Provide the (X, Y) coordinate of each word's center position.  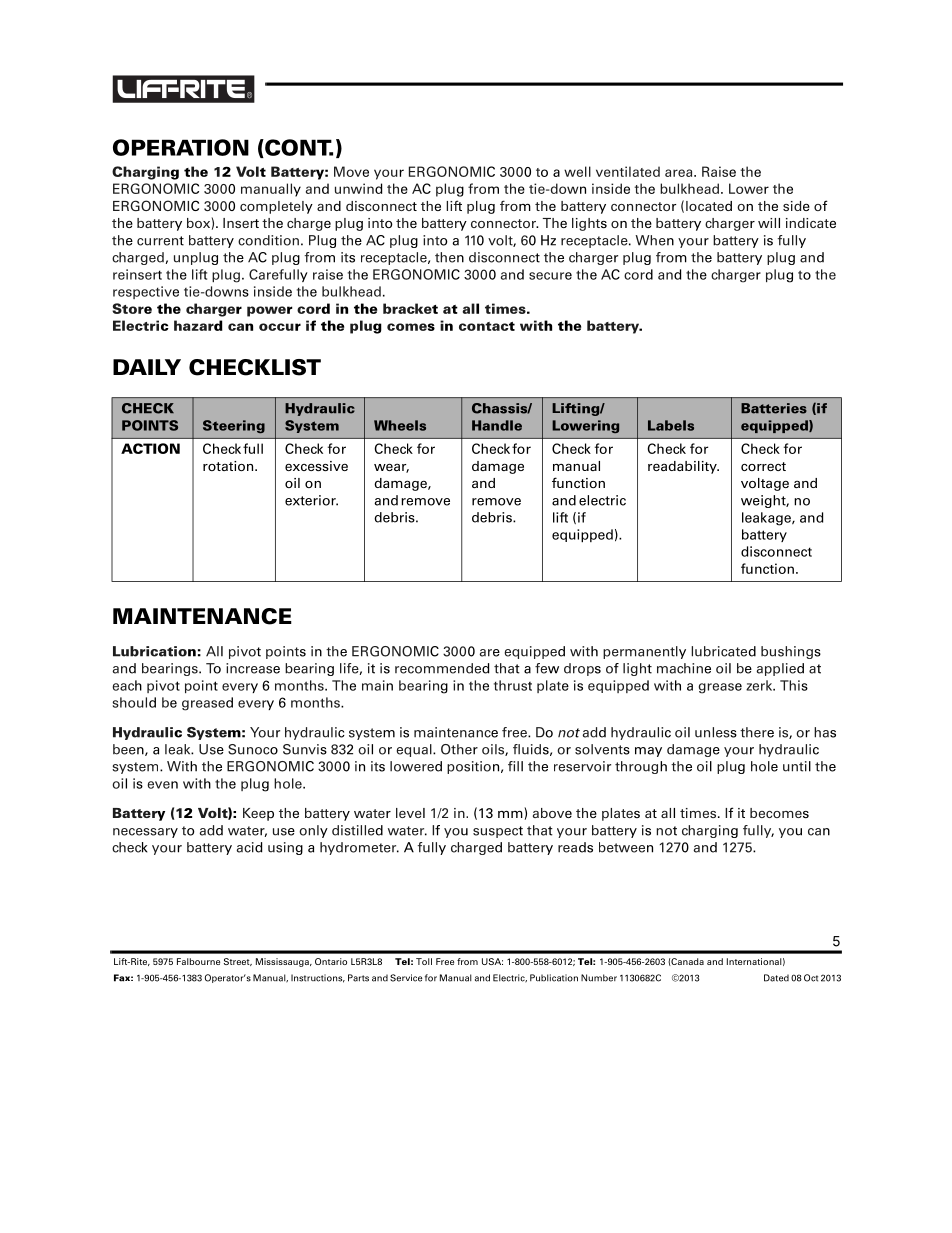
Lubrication (154, 651)
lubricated (723, 651)
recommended (442, 668)
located (709, 206)
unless (716, 732)
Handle (497, 425)
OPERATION (181, 147)
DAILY (147, 367)
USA (492, 961)
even (163, 785)
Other (459, 749)
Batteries (774, 408)
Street (238, 962)
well (577, 171)
